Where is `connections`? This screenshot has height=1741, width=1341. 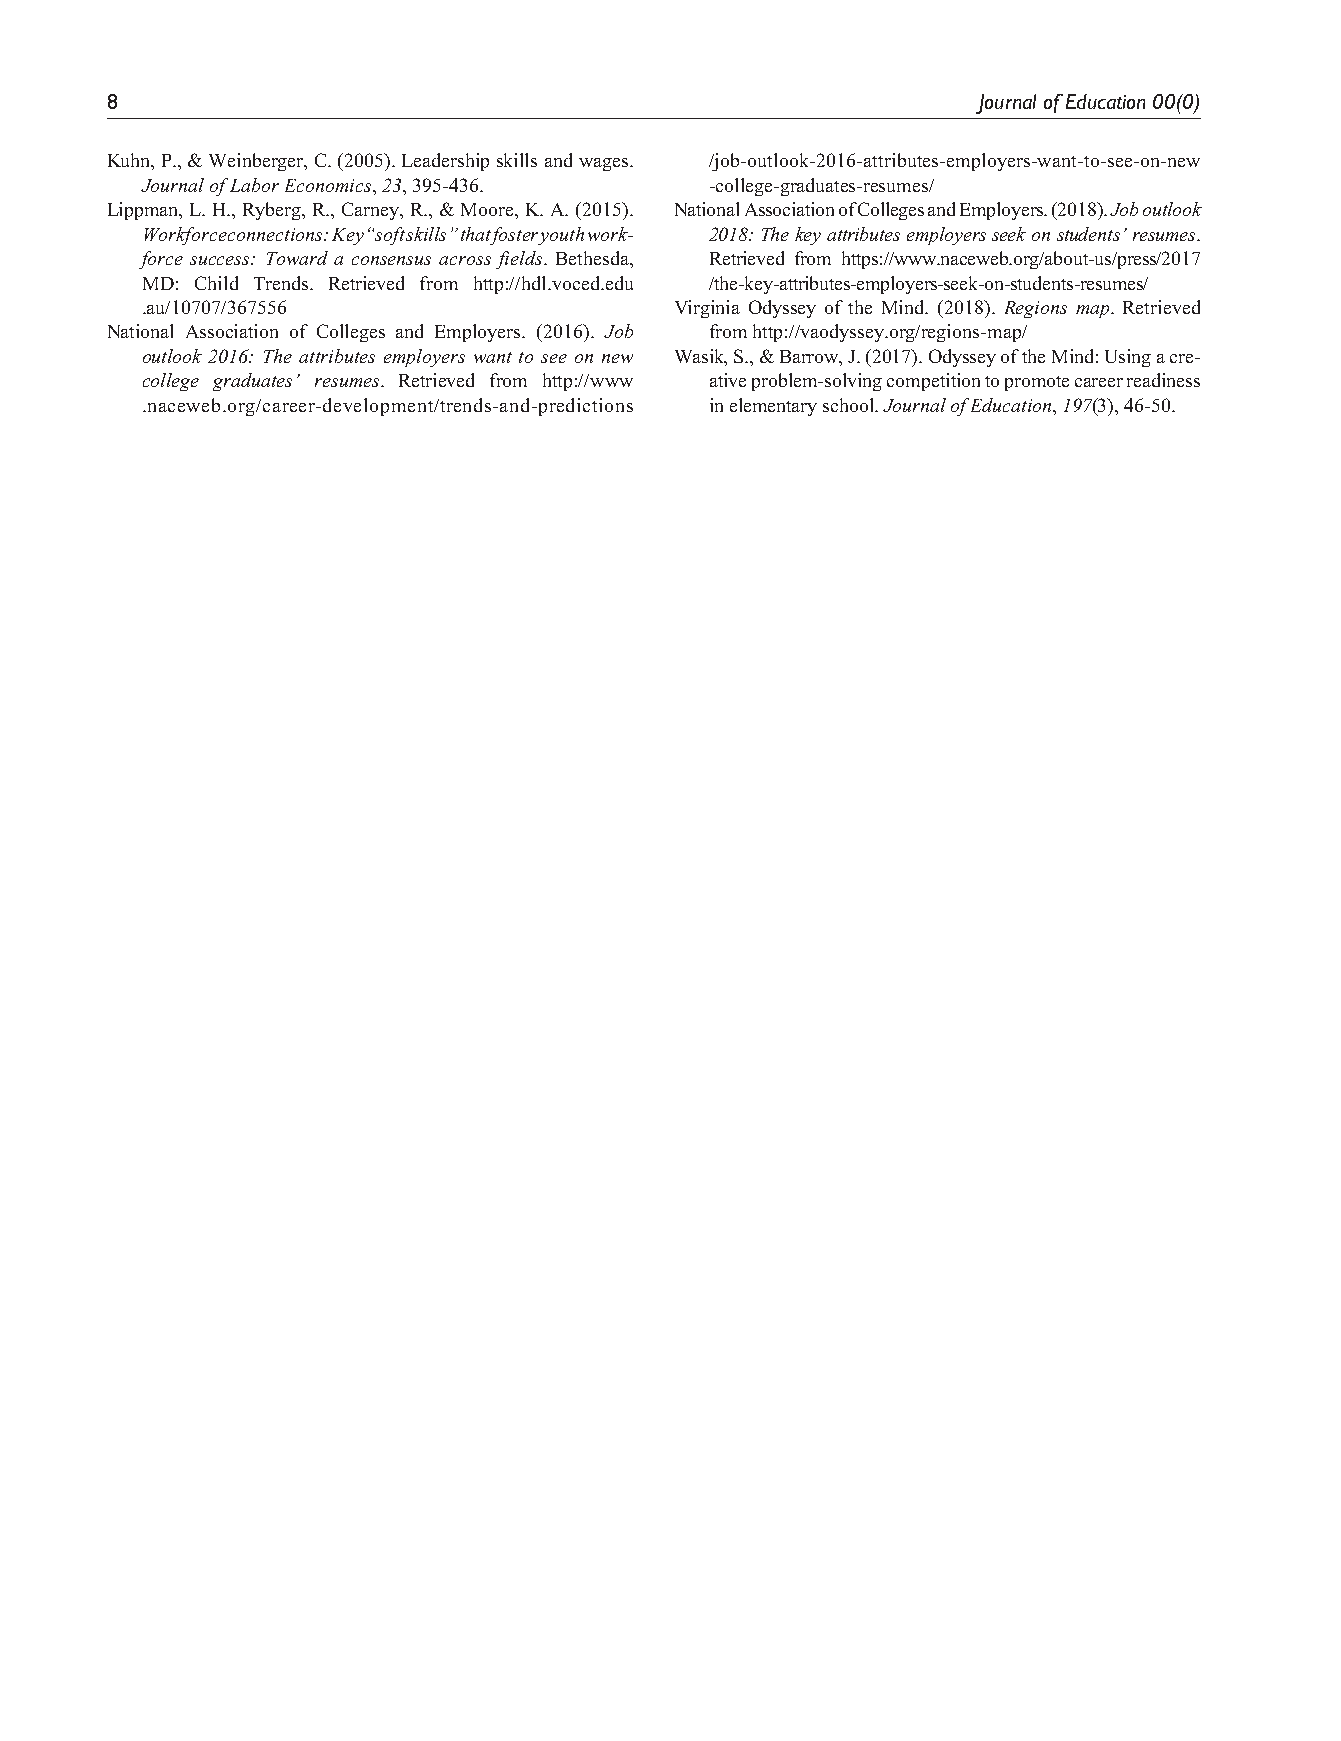 connections is located at coordinates (277, 234).
